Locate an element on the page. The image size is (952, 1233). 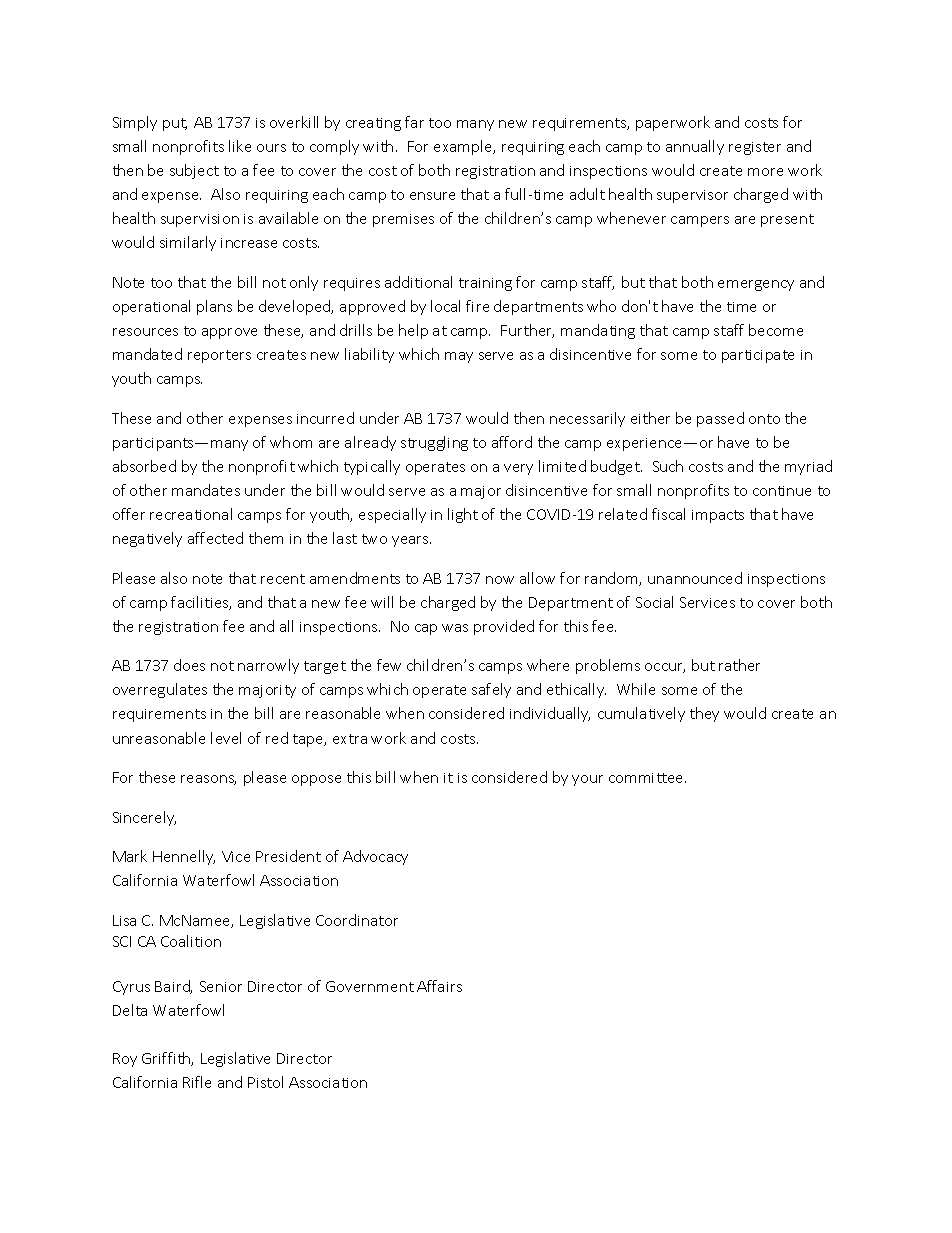
register is located at coordinates (755, 148).
